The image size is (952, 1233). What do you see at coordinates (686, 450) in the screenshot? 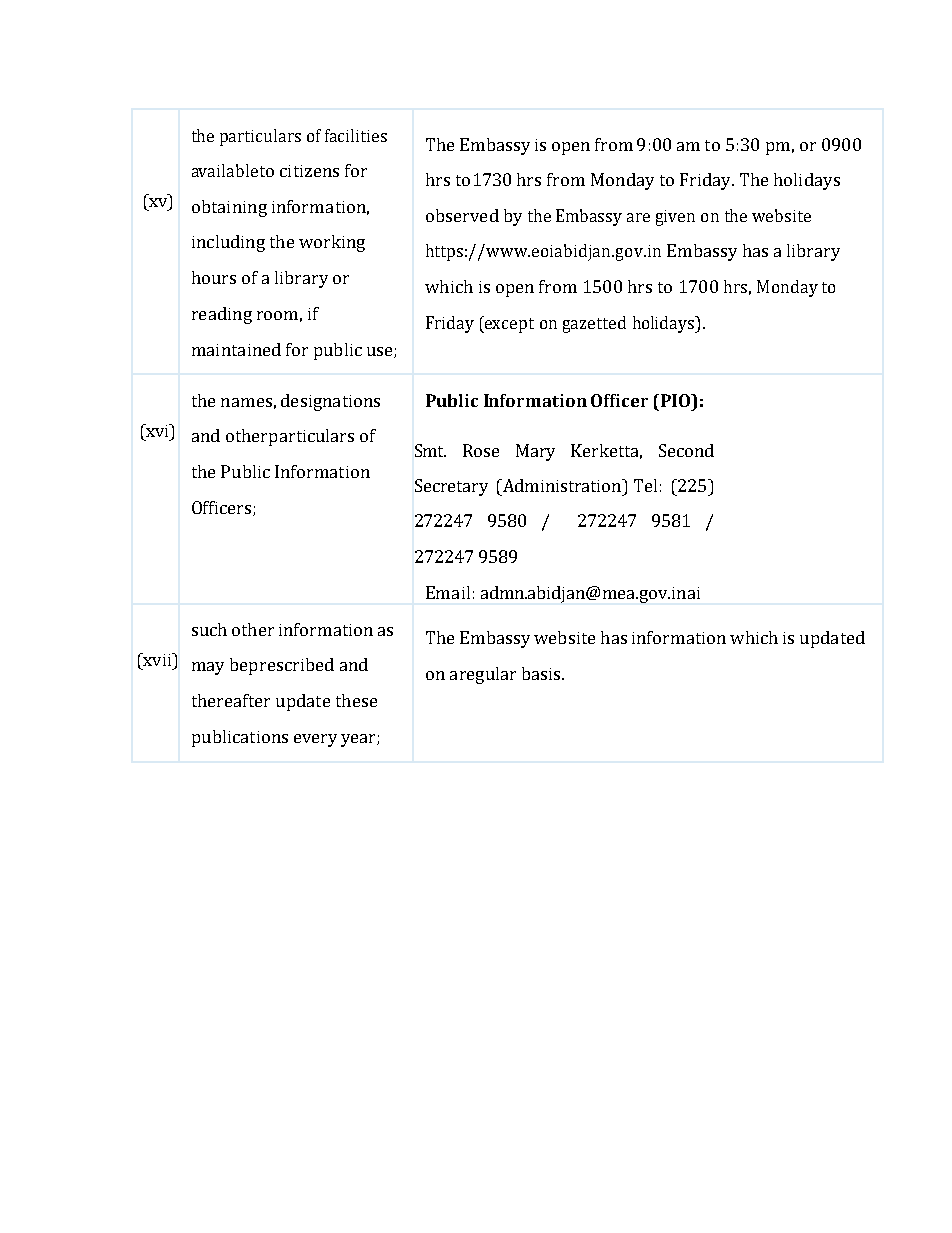
I see `Second` at bounding box center [686, 450].
